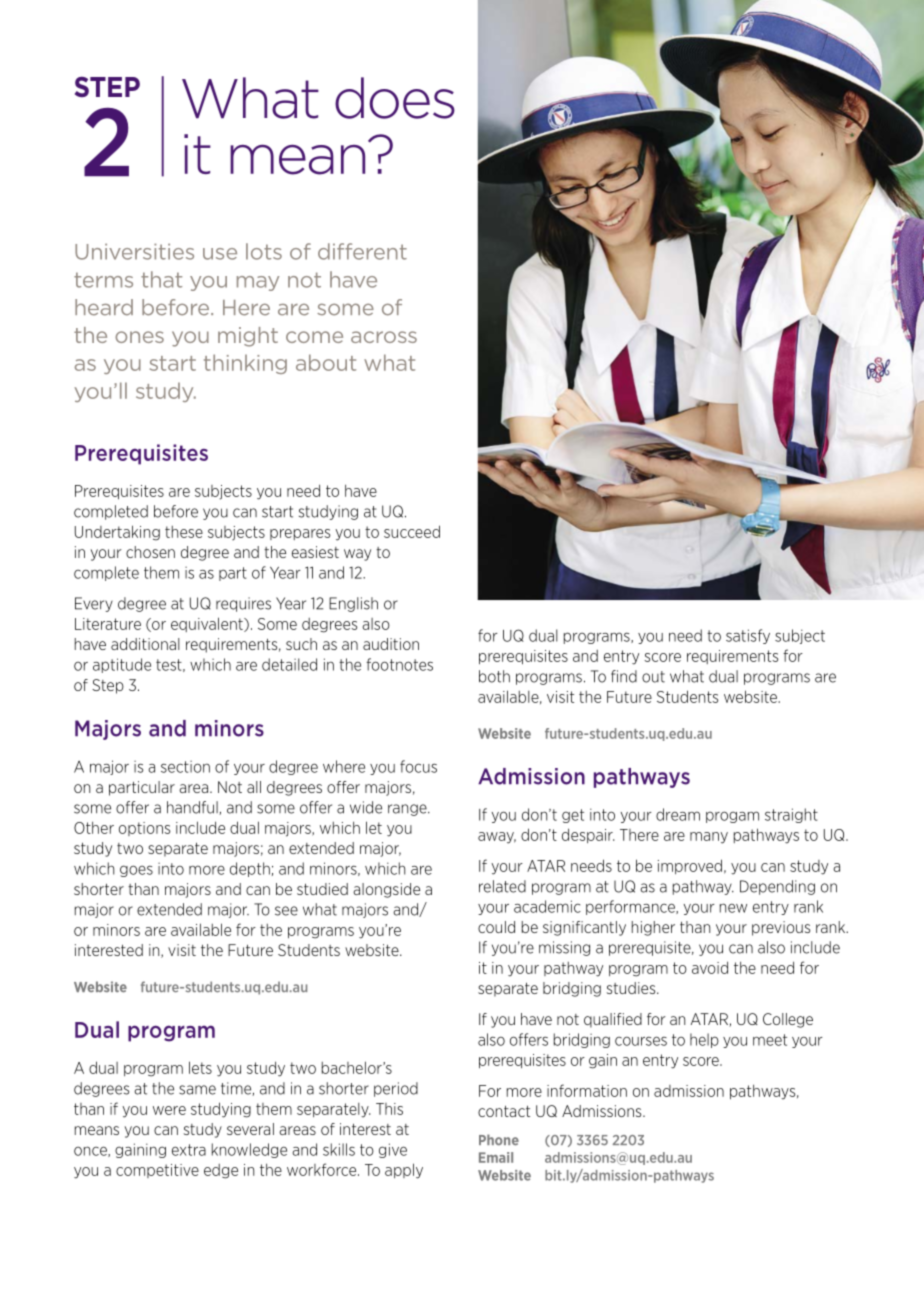 The height and width of the screenshot is (1314, 924). Describe the element at coordinates (193, 808) in the screenshot. I see `handful` at that location.
